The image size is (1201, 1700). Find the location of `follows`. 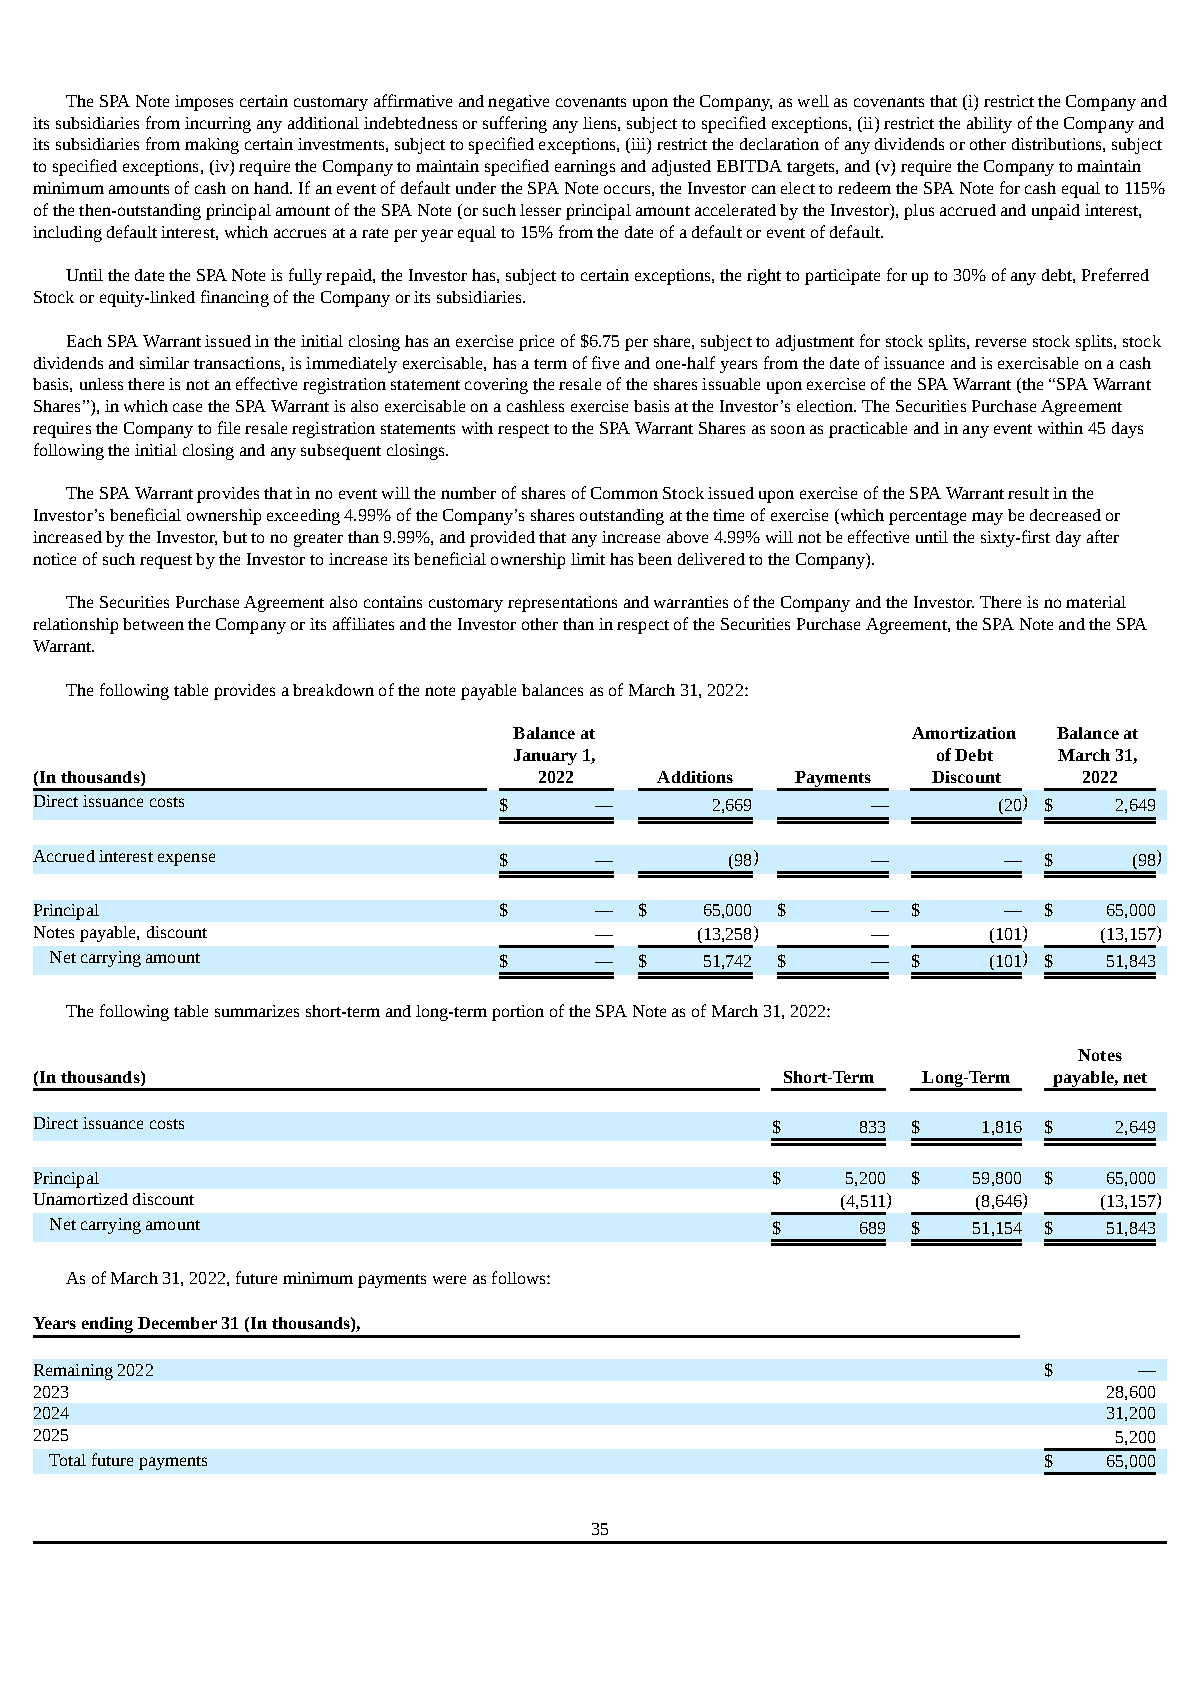

follows is located at coordinates (520, 1277).
